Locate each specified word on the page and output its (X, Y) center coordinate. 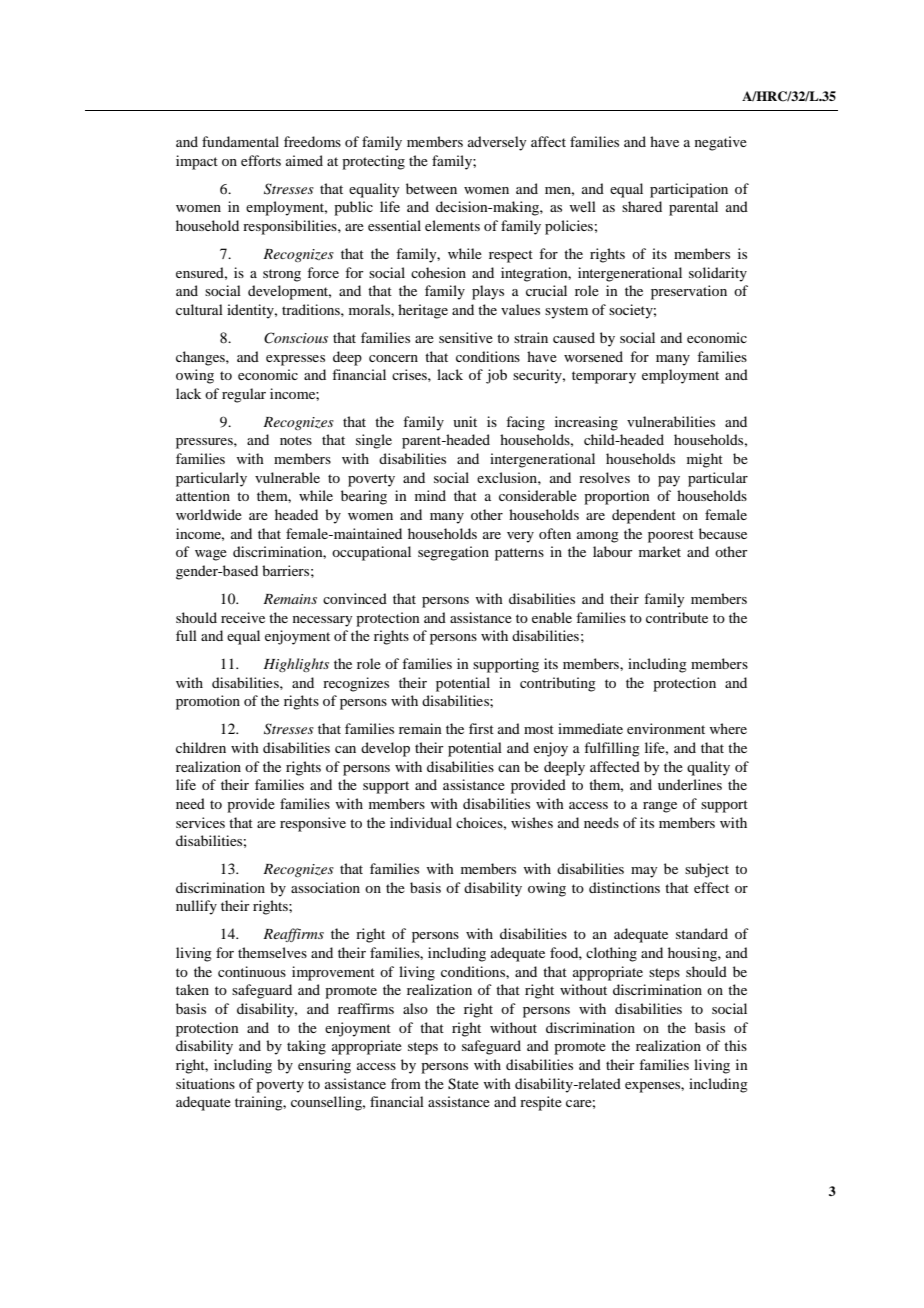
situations (205, 1083)
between (431, 188)
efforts (261, 160)
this (735, 1045)
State (463, 1084)
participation (689, 190)
